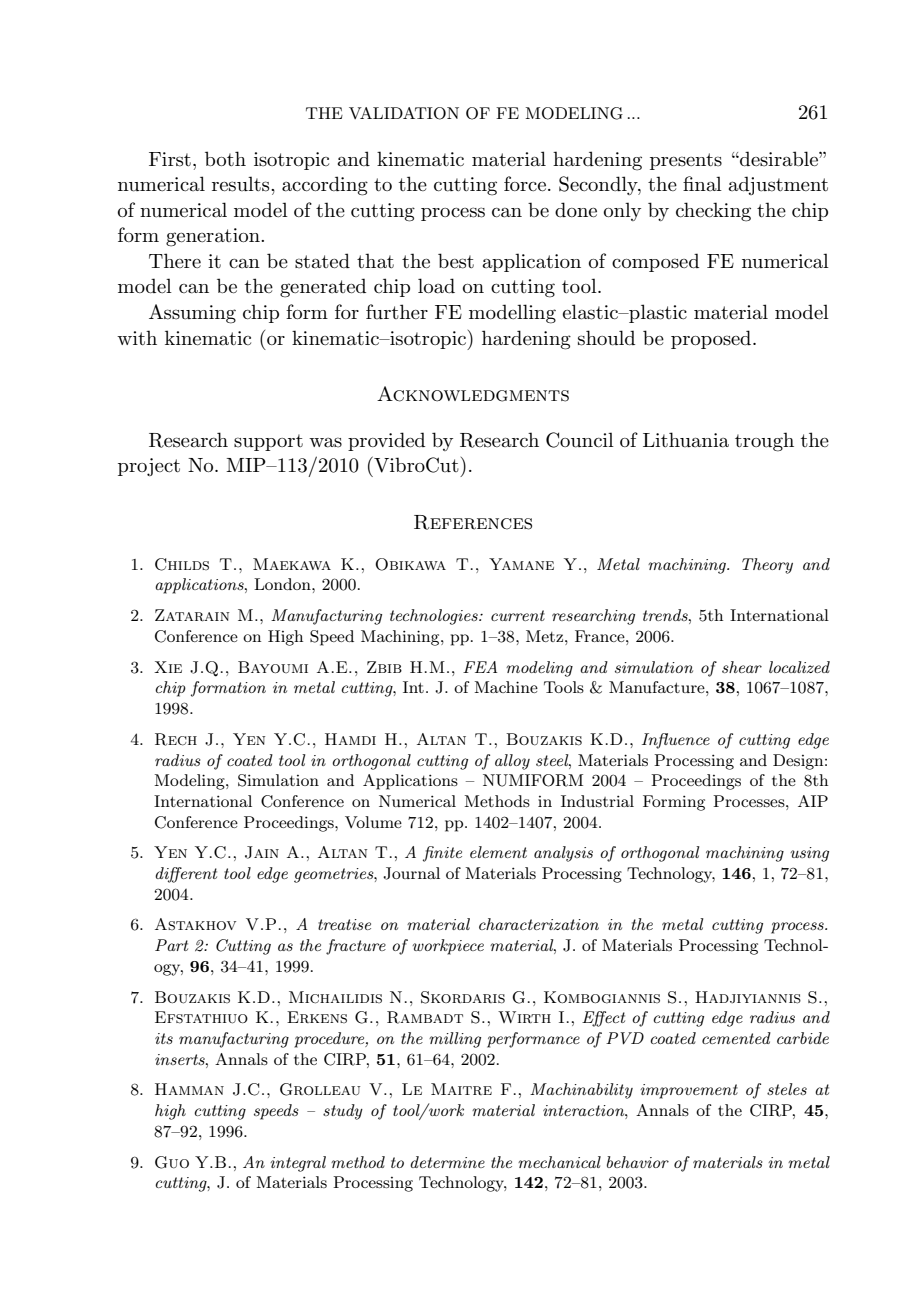 The width and height of the screenshot is (924, 1297). What do you see at coordinates (298, 1164) in the screenshot?
I see `integral` at bounding box center [298, 1164].
